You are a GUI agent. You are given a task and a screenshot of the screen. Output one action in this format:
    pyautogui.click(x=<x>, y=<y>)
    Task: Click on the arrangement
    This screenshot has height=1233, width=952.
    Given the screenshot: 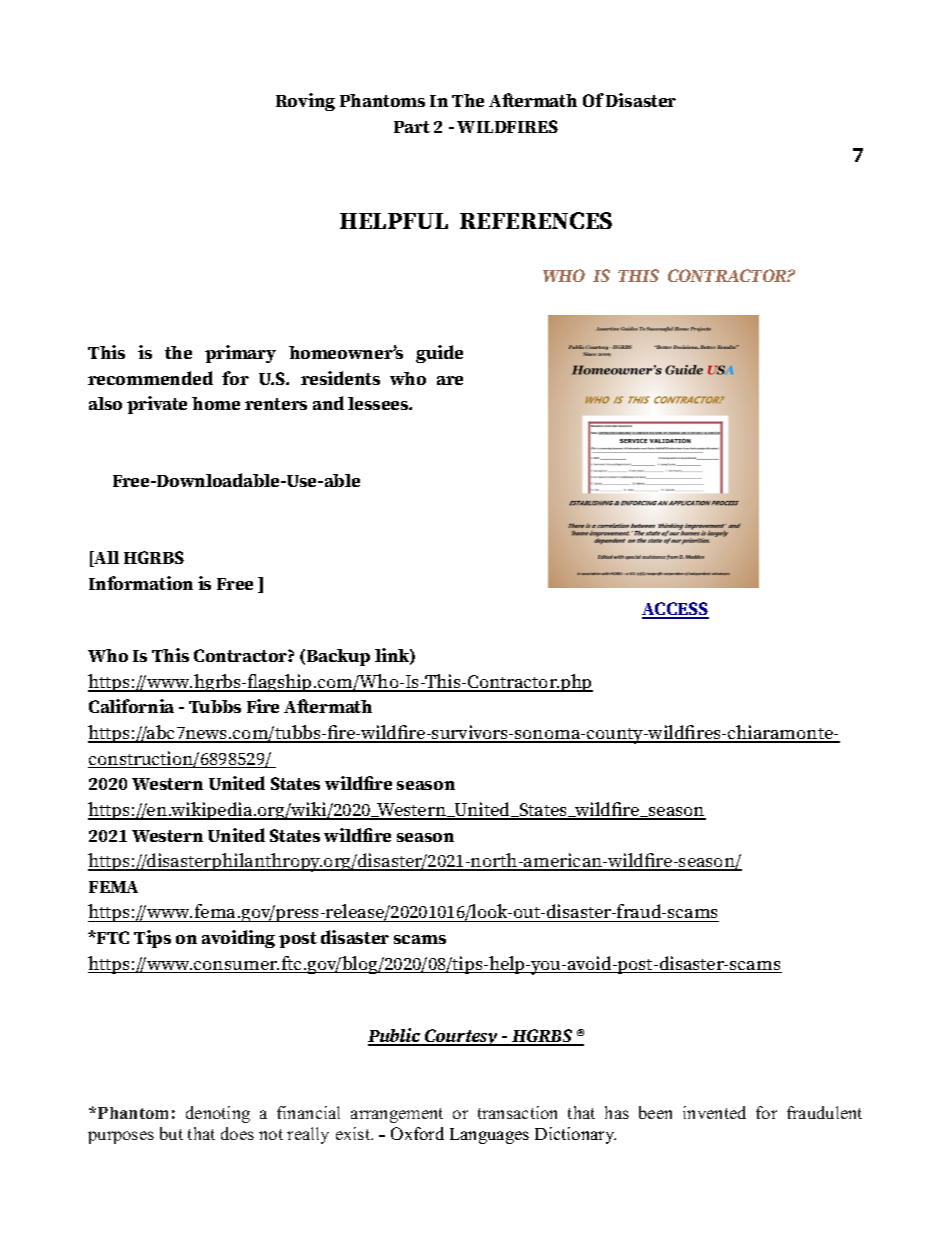 What is the action you would take?
    pyautogui.click(x=397, y=1115)
